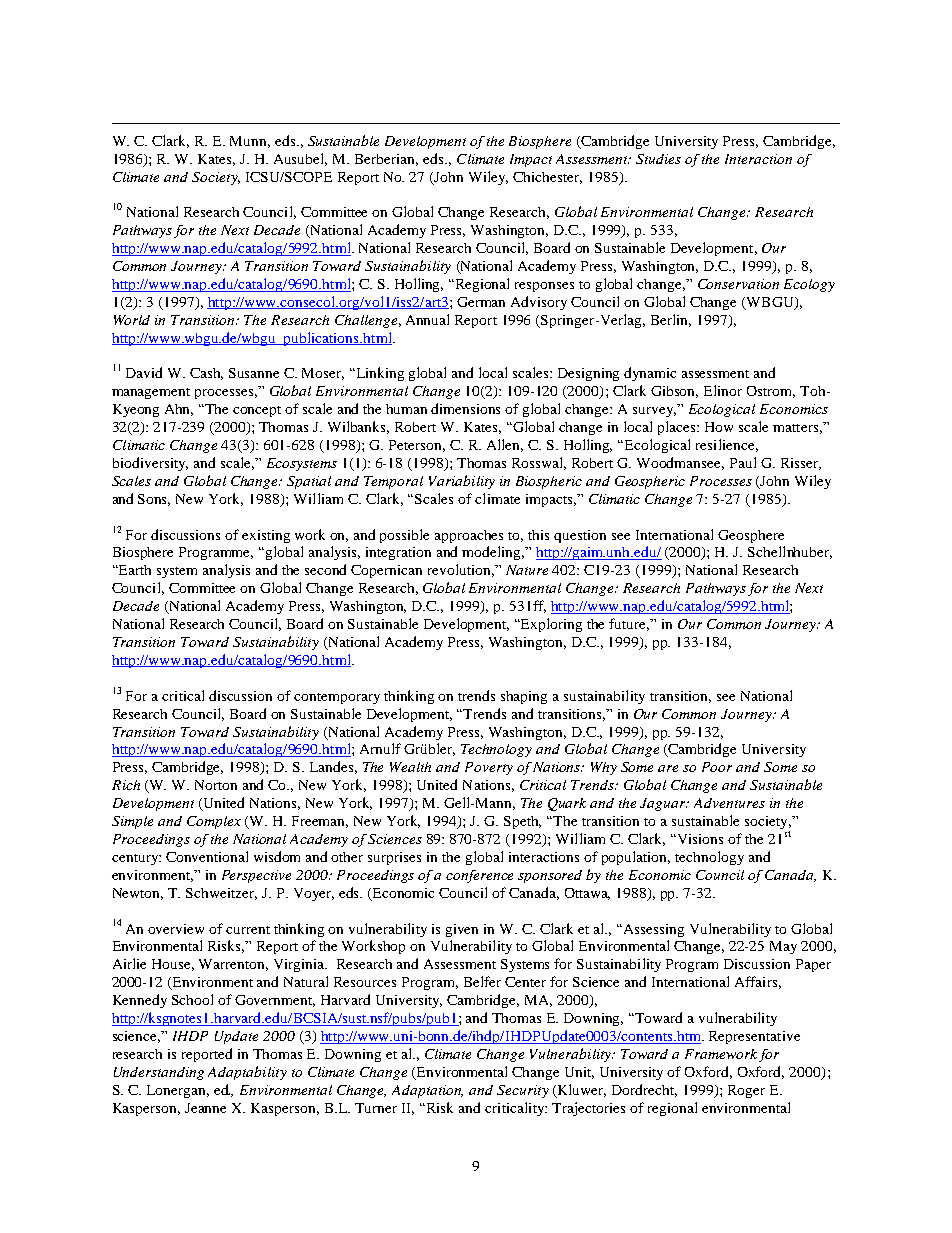  What do you see at coordinates (250, 142) in the image?
I see `Munn` at bounding box center [250, 142].
